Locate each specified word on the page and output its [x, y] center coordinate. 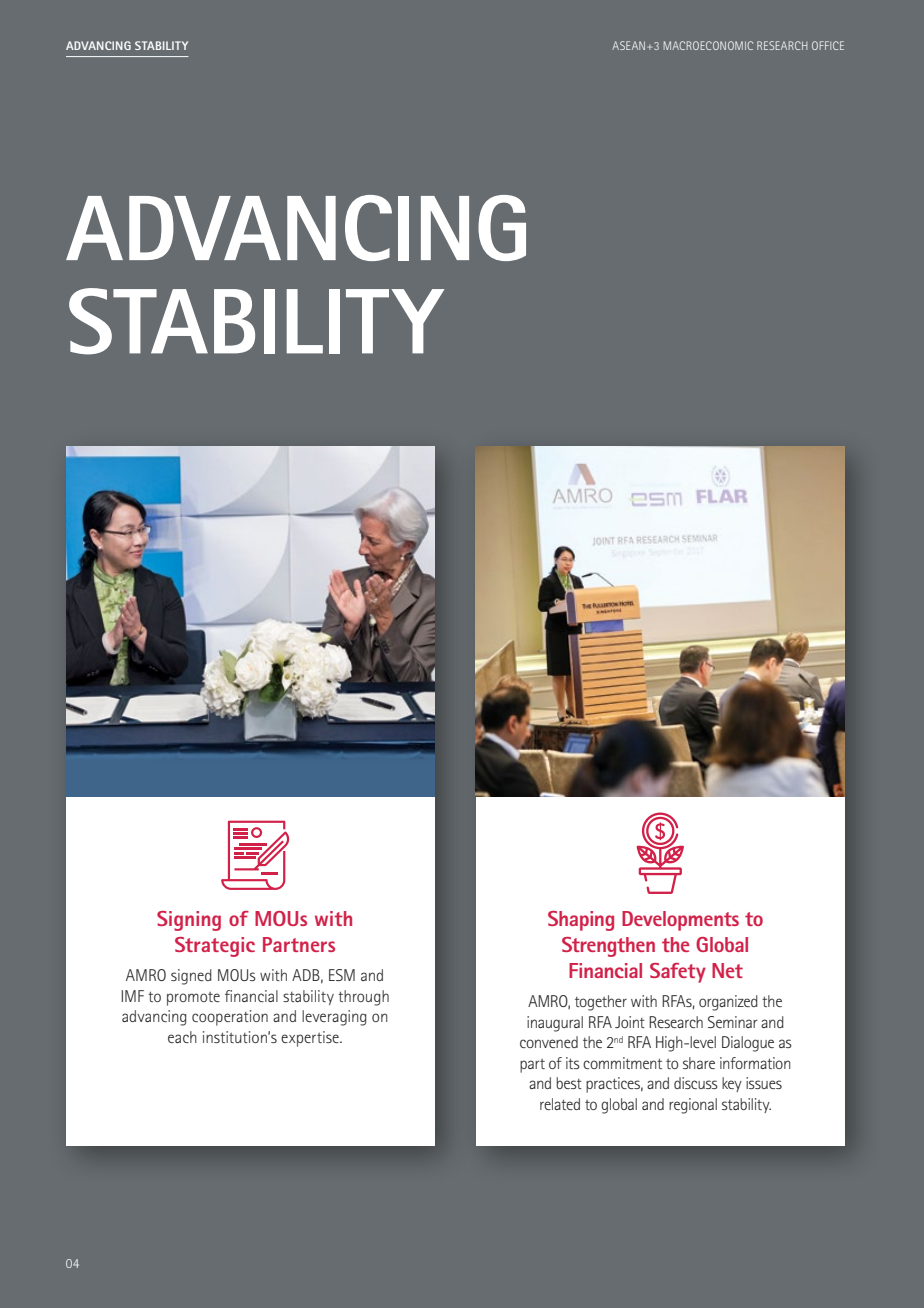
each [182, 1037]
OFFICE [828, 45]
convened [549, 1042]
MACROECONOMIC [708, 45]
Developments [680, 921]
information [755, 1063]
